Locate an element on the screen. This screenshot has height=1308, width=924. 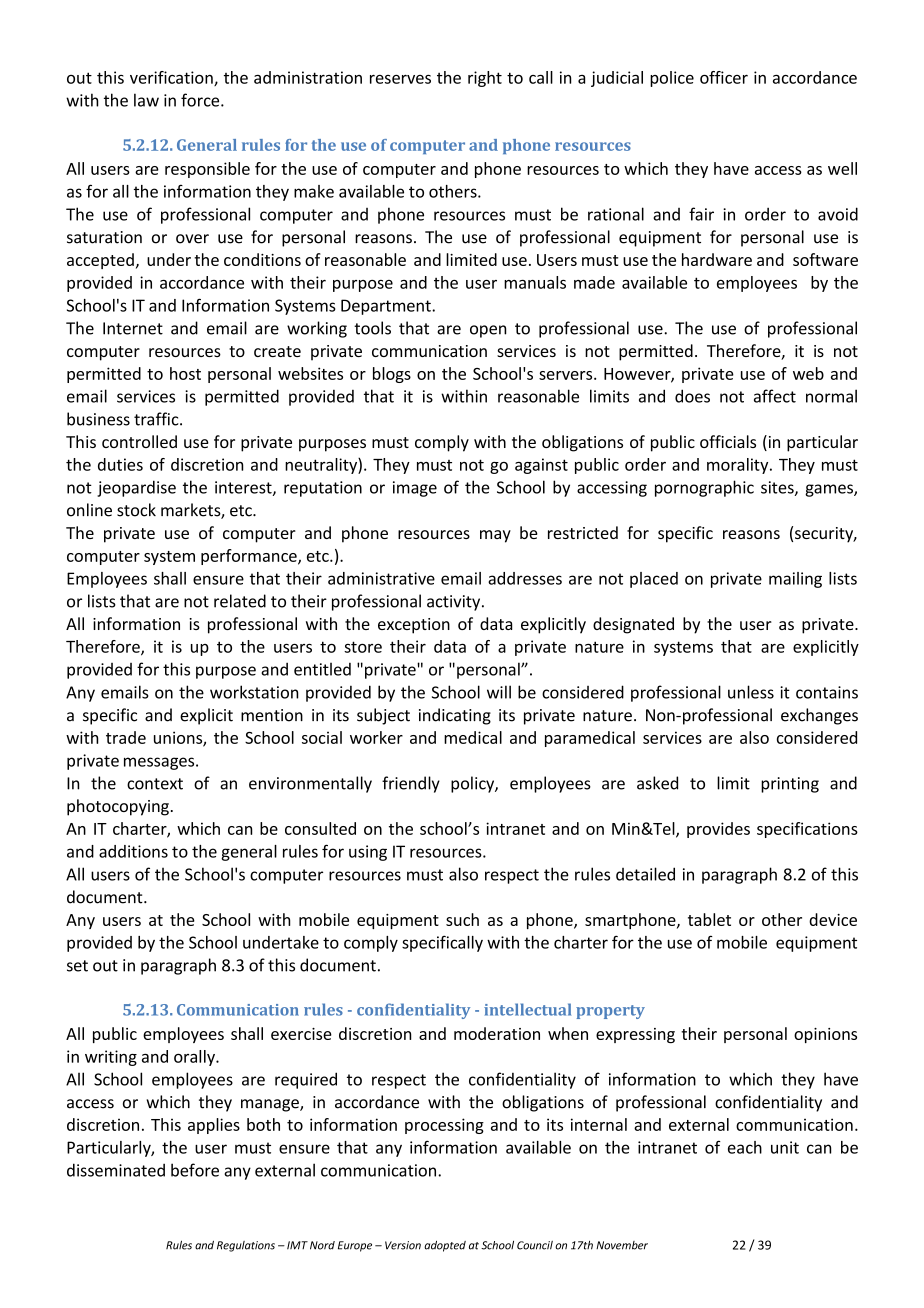
right is located at coordinates (485, 79).
